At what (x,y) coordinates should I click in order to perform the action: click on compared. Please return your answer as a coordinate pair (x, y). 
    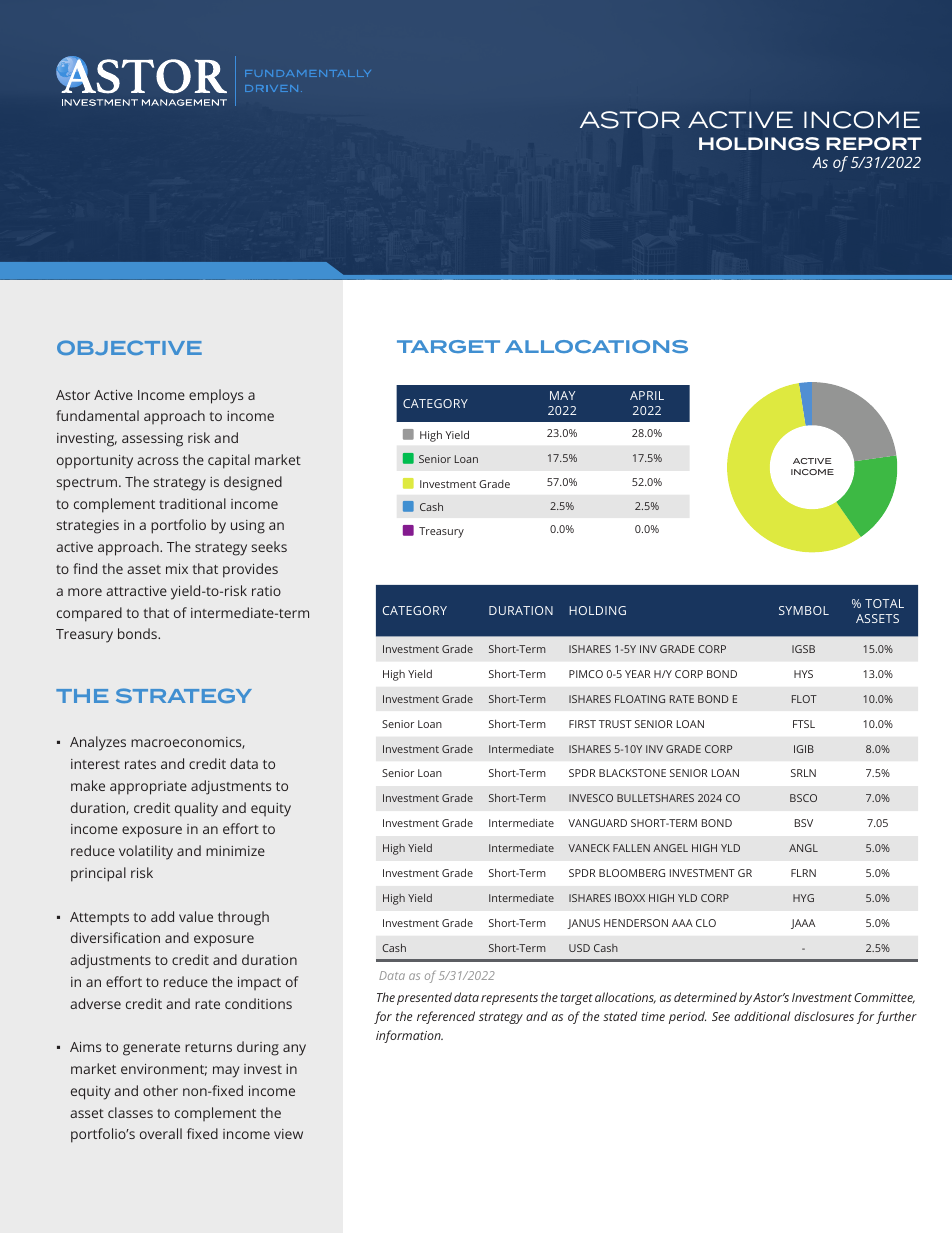
    Looking at the image, I should click on (89, 614).
